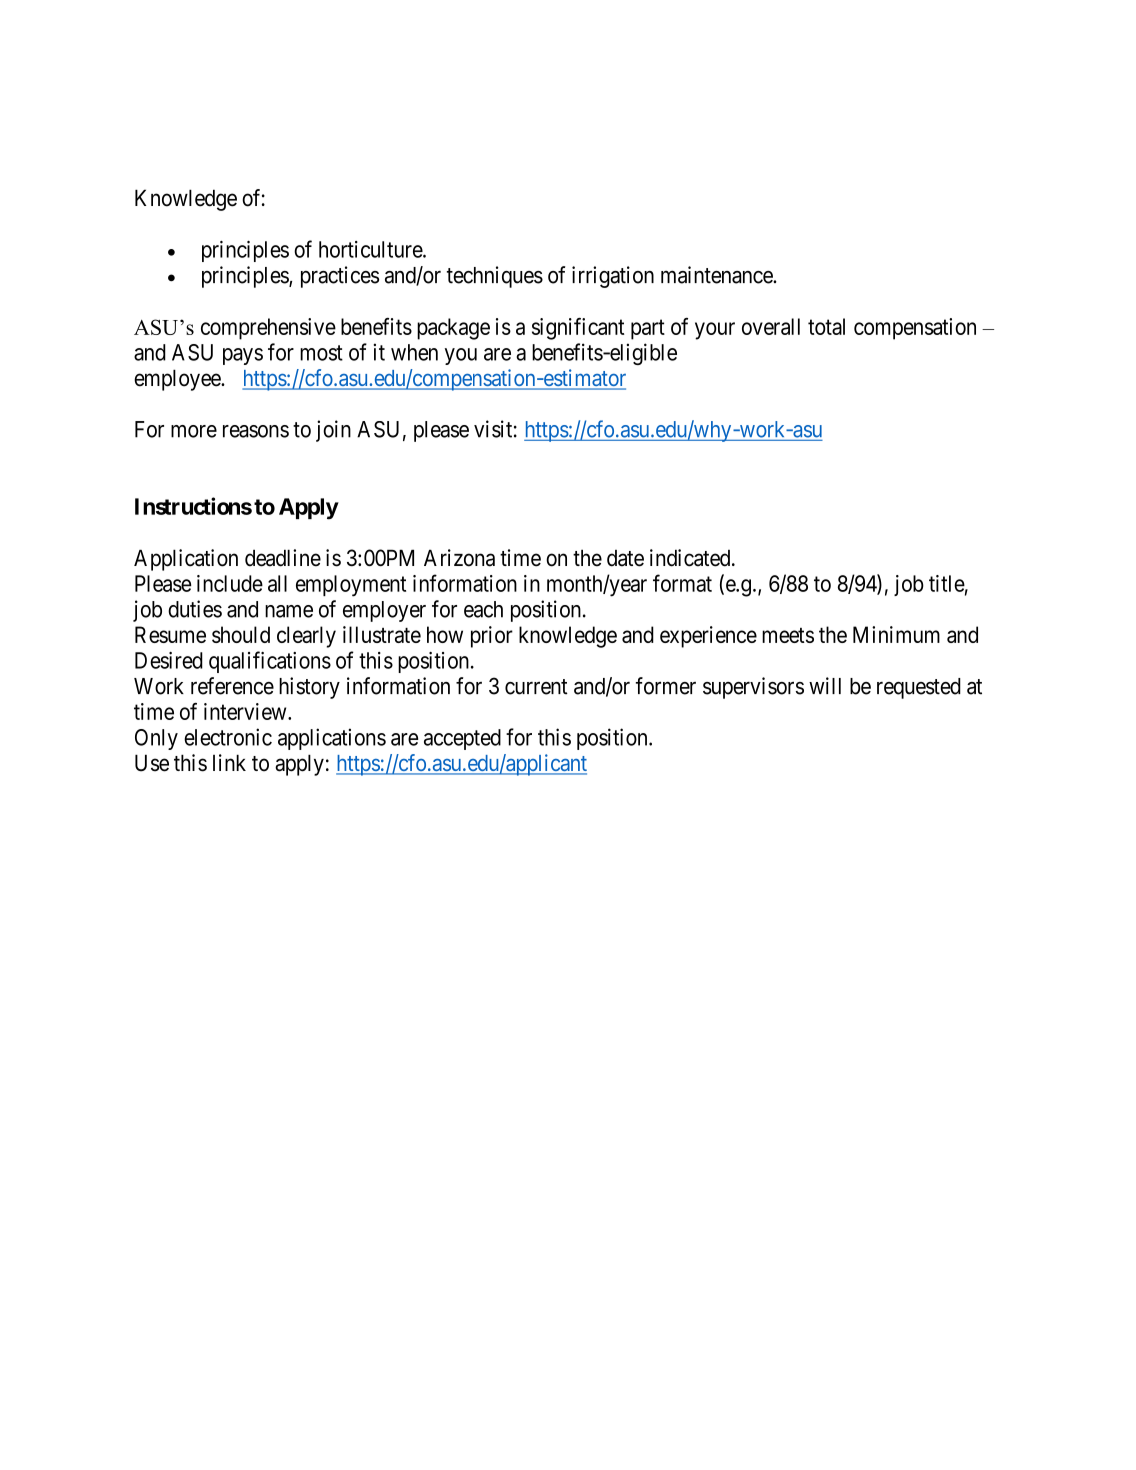  I want to click on techniques, so click(495, 277).
